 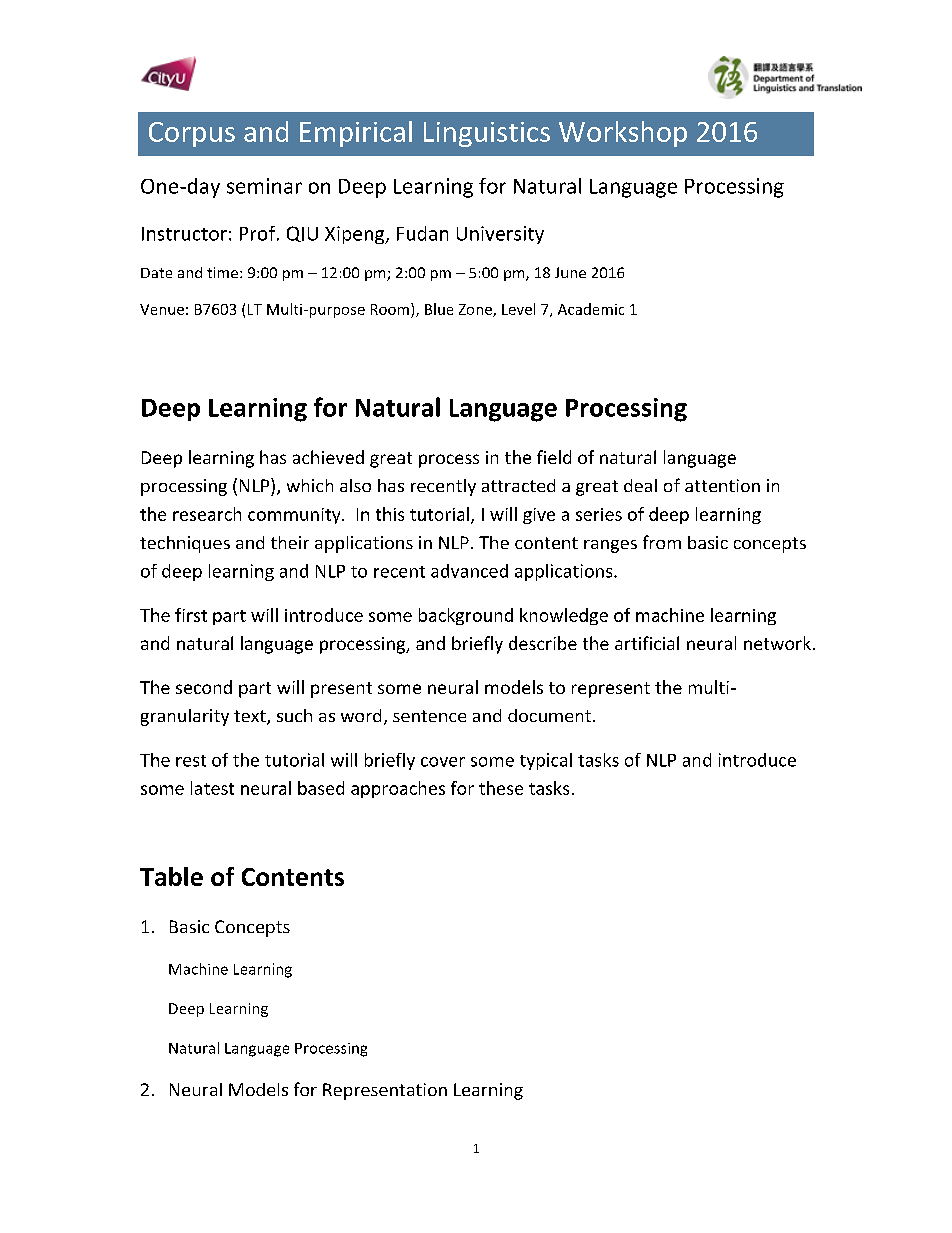 I want to click on second, so click(x=204, y=687).
